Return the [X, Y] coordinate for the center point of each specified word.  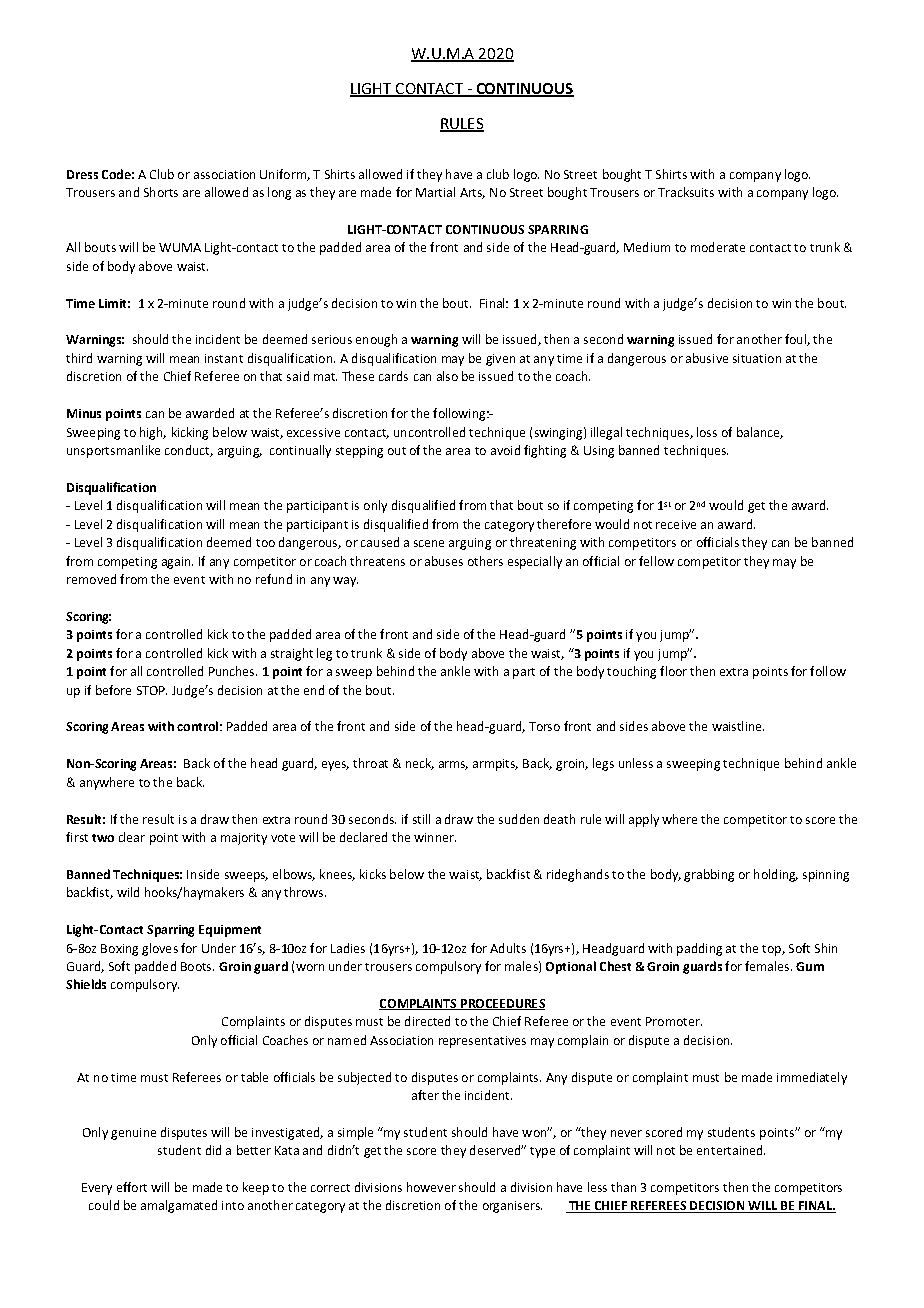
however [431, 1187]
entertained [731, 1150]
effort [132, 1187]
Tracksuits [686, 192]
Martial [435, 192]
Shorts [161, 192]
